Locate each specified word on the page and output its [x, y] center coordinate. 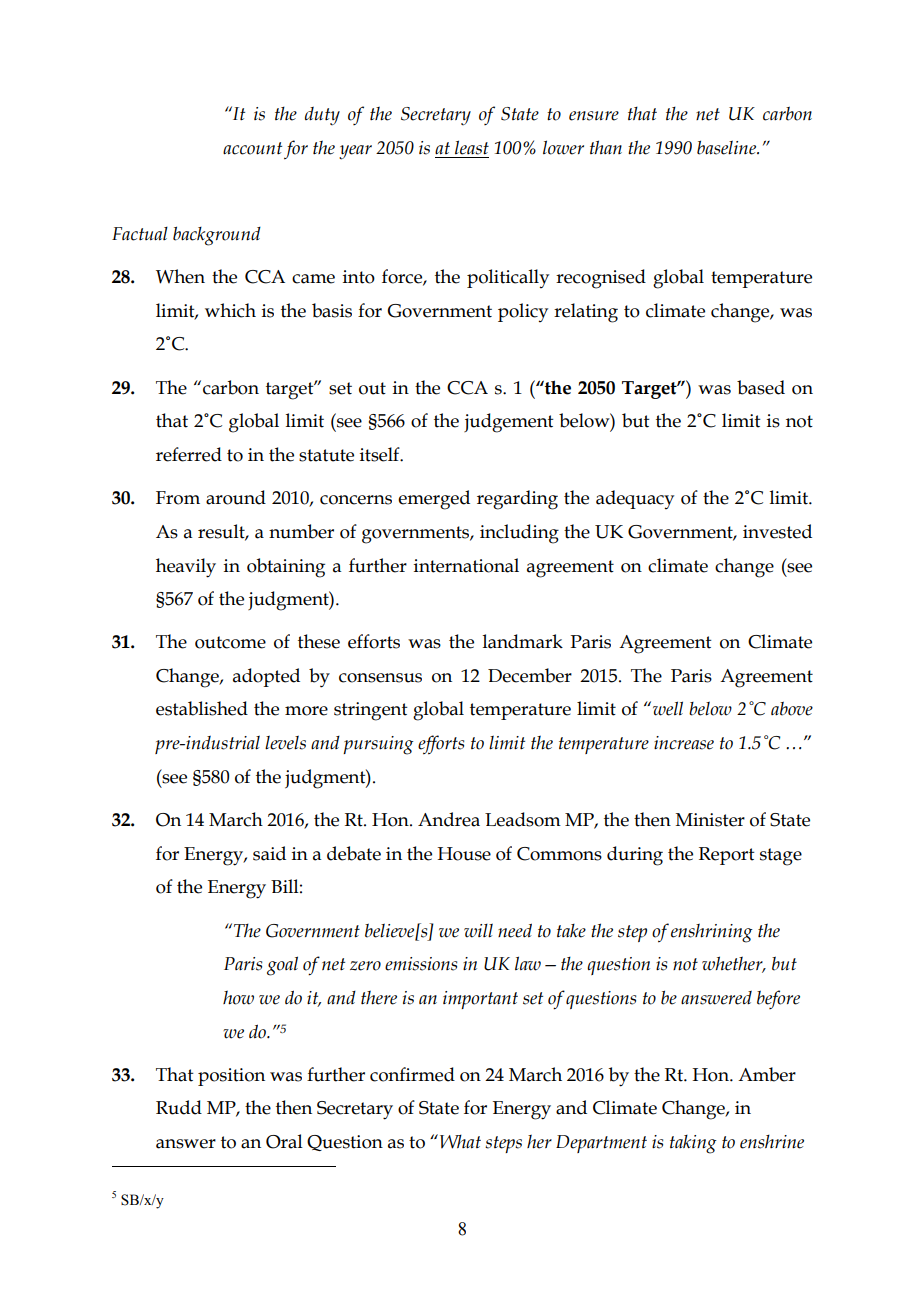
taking [693, 1144]
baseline [727, 147]
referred [189, 454]
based [761, 387]
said [269, 853]
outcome [230, 642]
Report [727, 856]
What [459, 1141]
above [792, 708]
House [464, 854]
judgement [509, 423]
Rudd [179, 1107]
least [472, 147]
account [252, 148]
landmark [523, 641]
